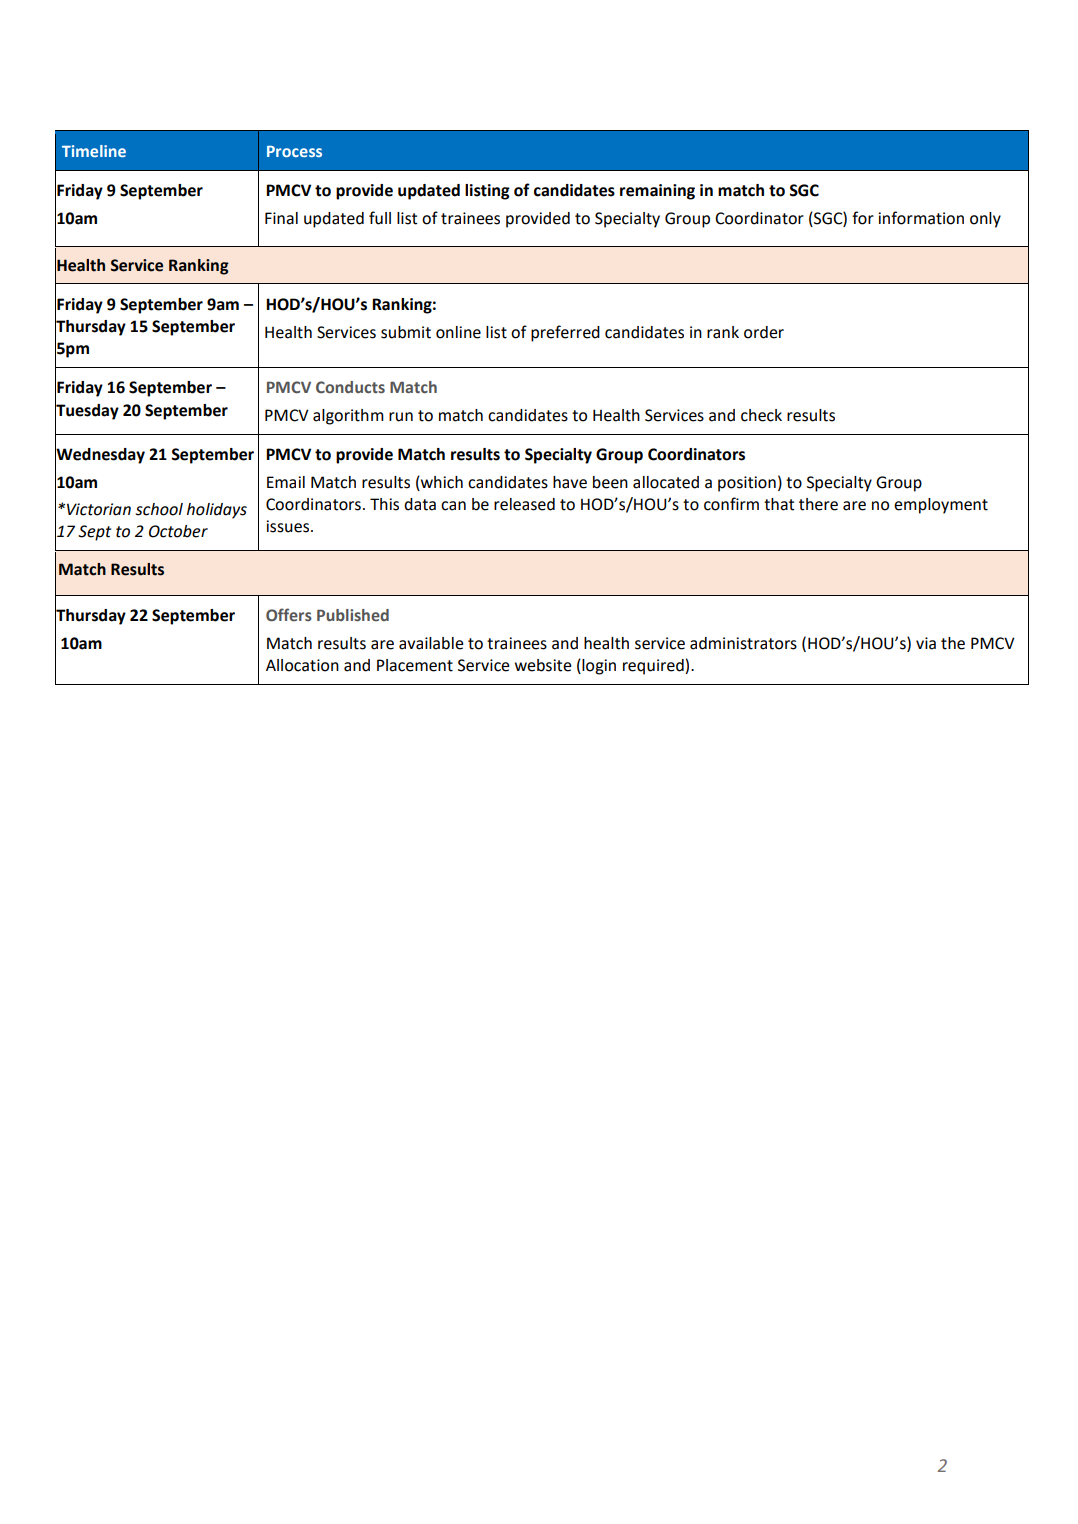 The width and height of the document is (1078, 1524). Describe the element at coordinates (941, 506) in the document. I see `employment` at that location.
